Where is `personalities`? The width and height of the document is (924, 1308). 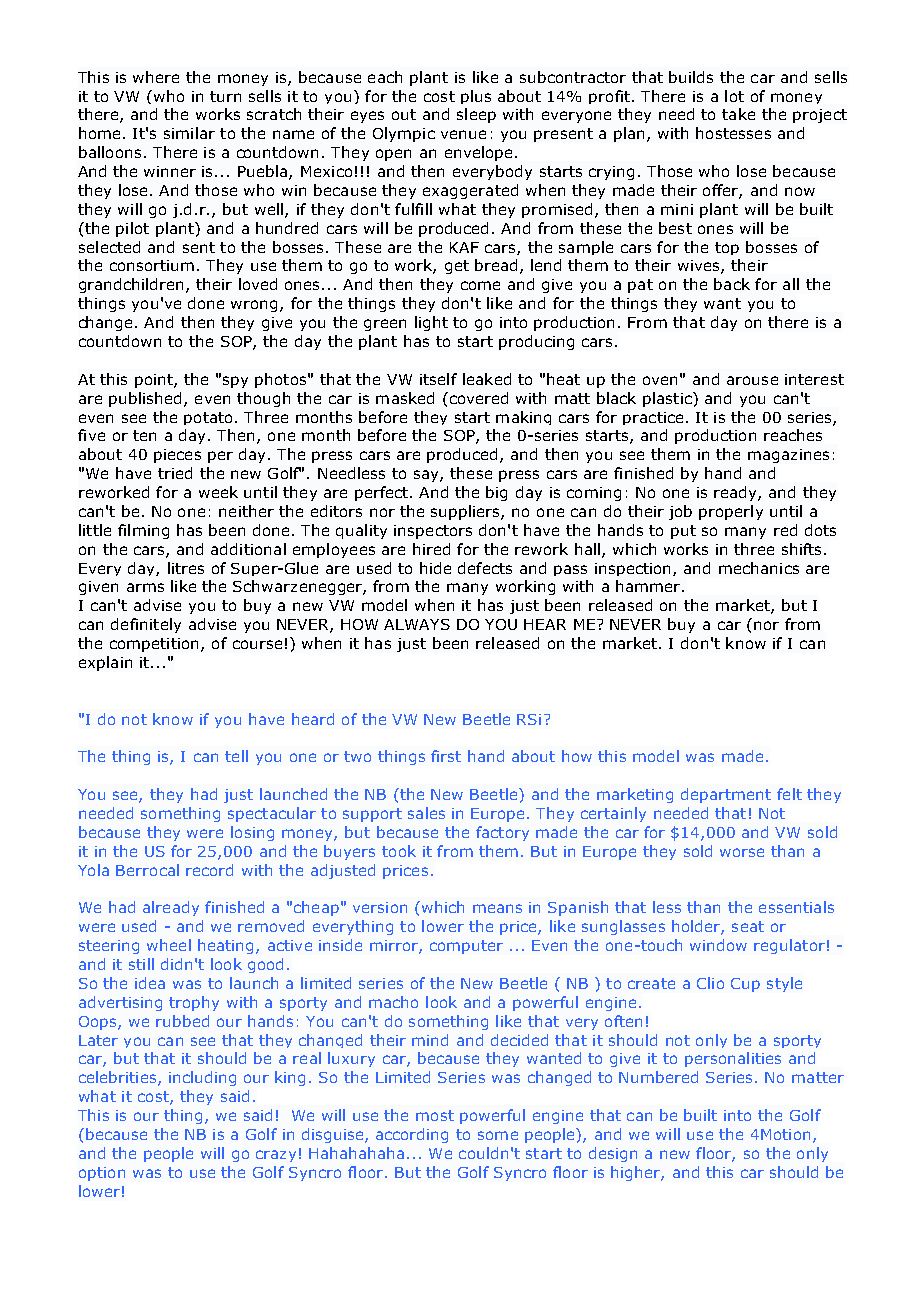
personalities is located at coordinates (733, 1059).
